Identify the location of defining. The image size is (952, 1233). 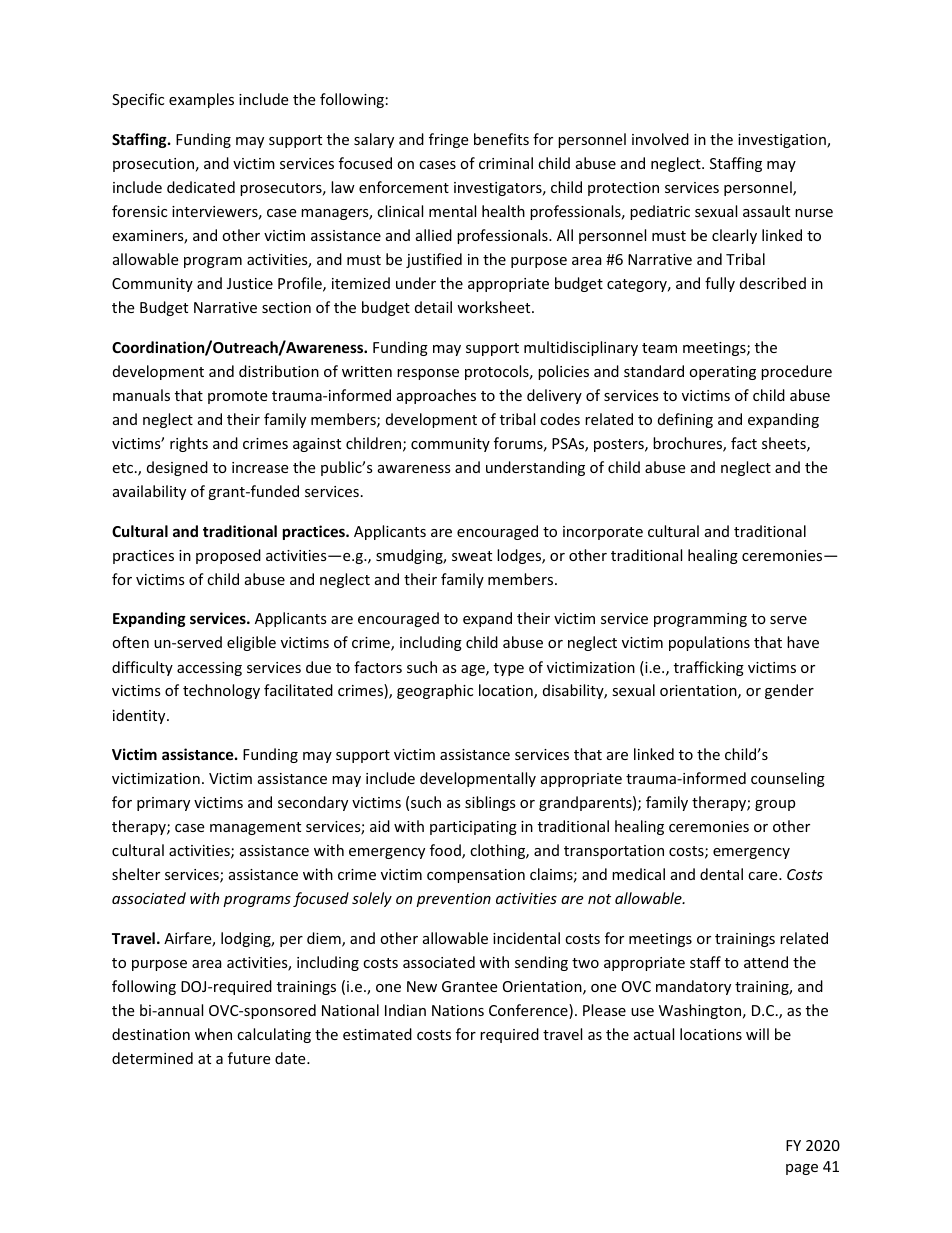
(685, 420).
